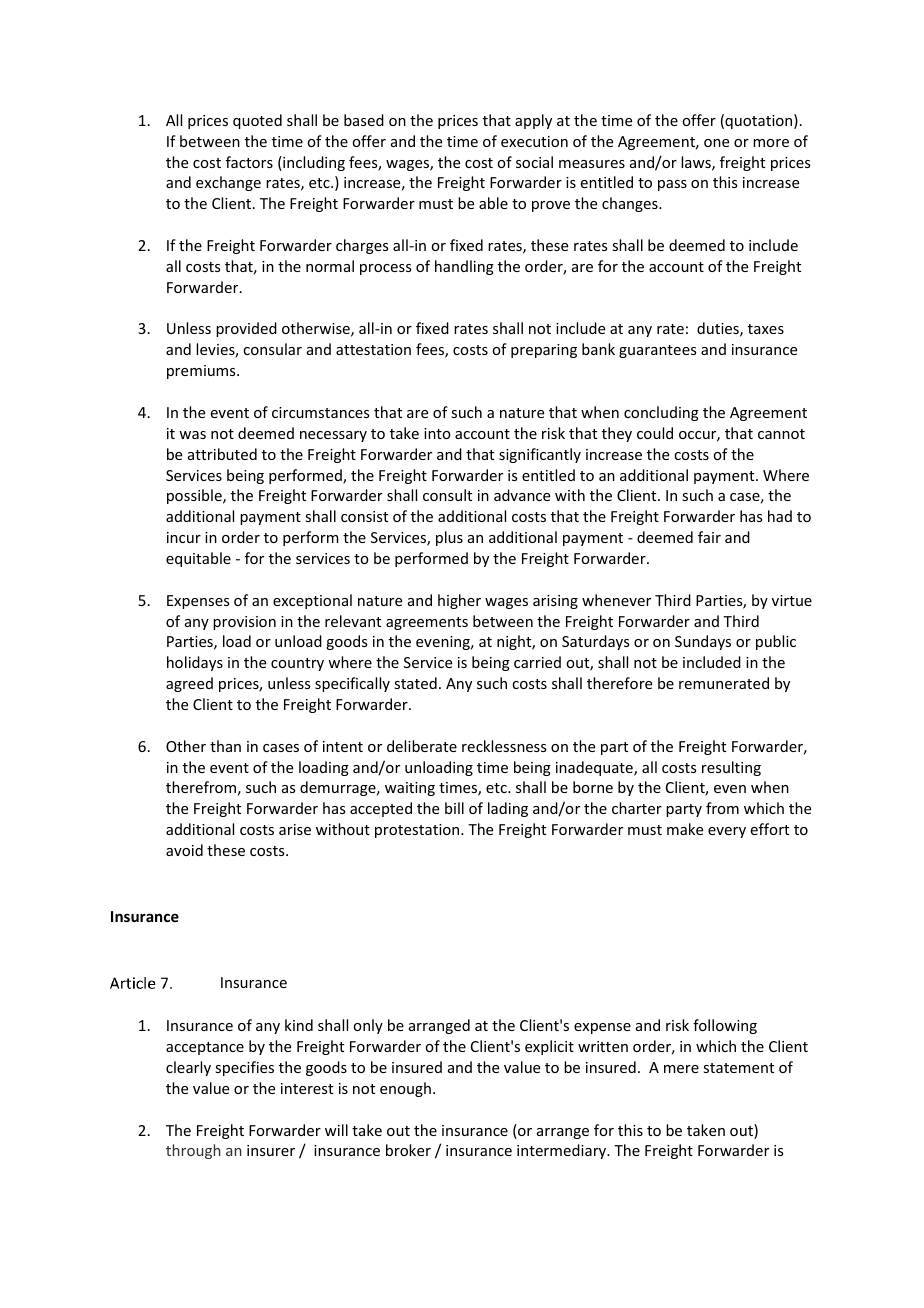 This screenshot has height=1308, width=924. I want to click on higher, so click(459, 601).
